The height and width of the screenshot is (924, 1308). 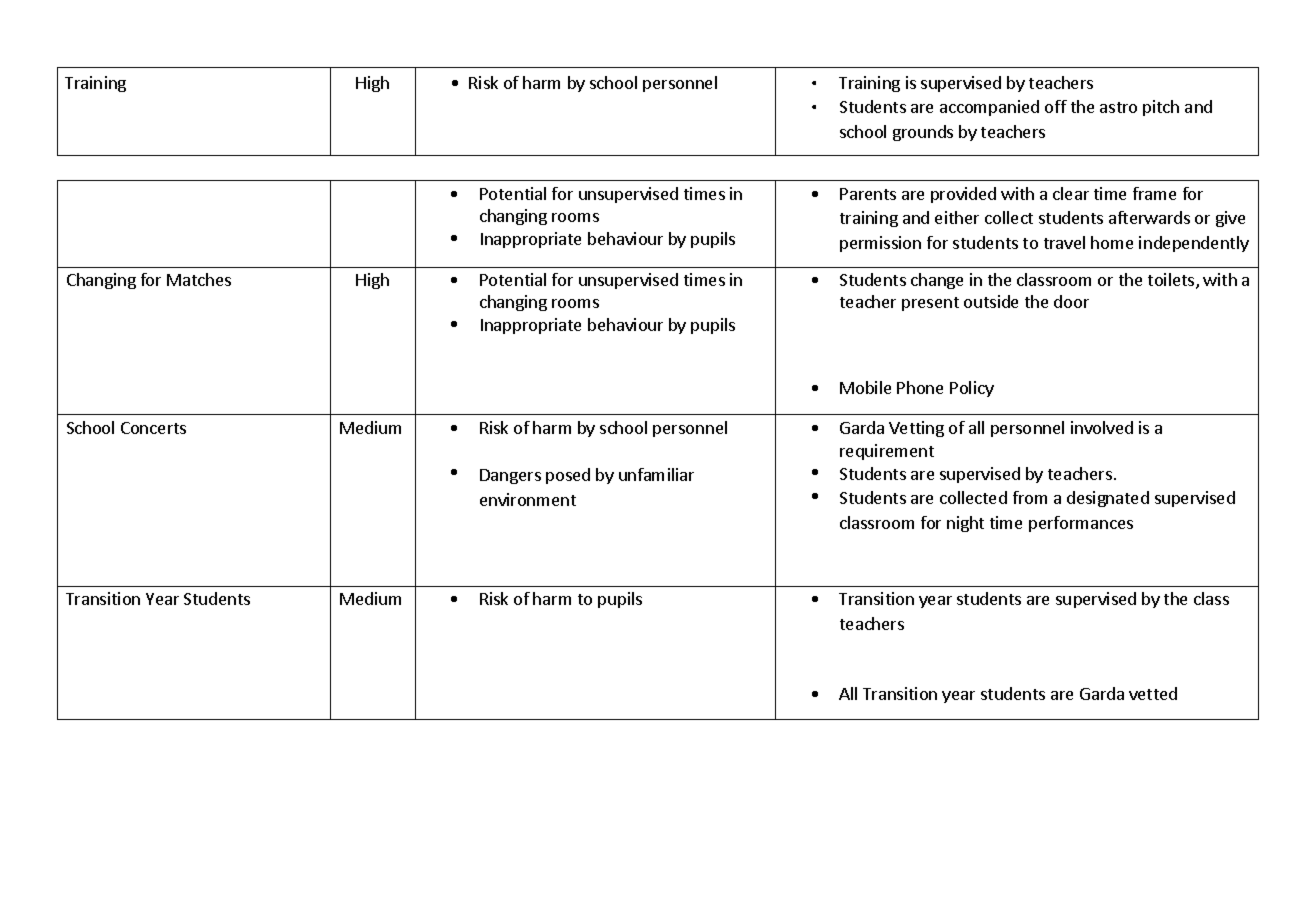 I want to click on home, so click(x=1112, y=242).
